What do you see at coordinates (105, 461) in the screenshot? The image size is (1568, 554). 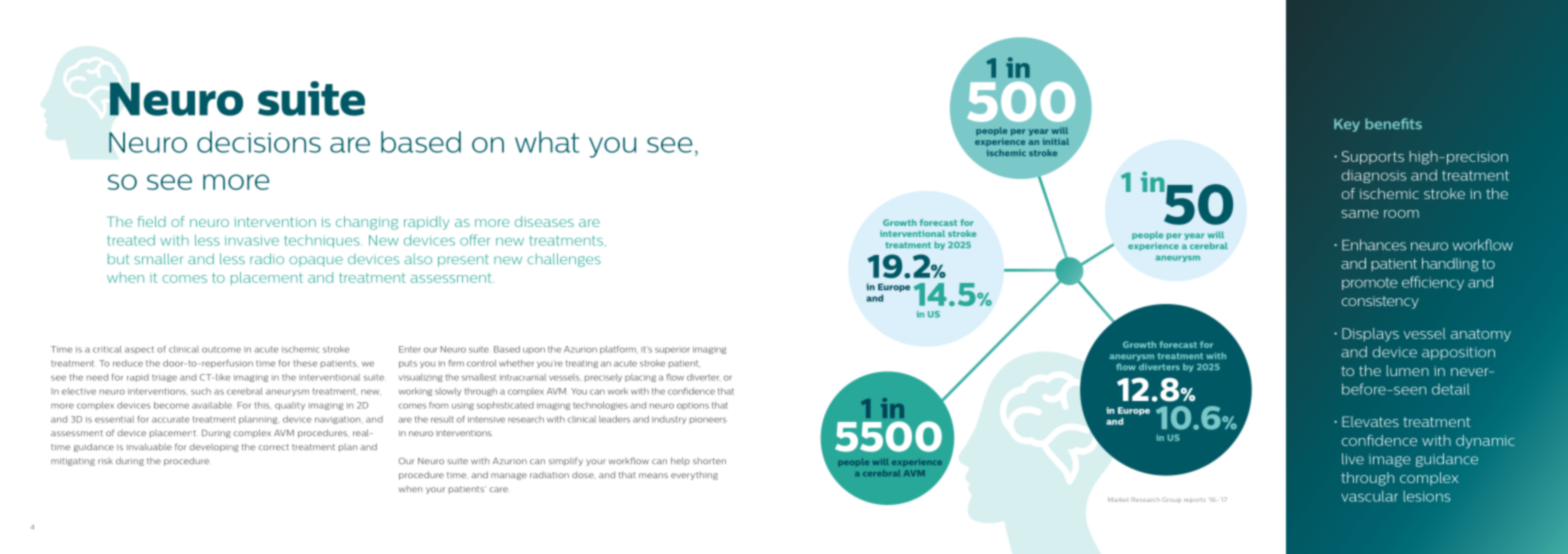 I see `risk` at bounding box center [105, 461].
